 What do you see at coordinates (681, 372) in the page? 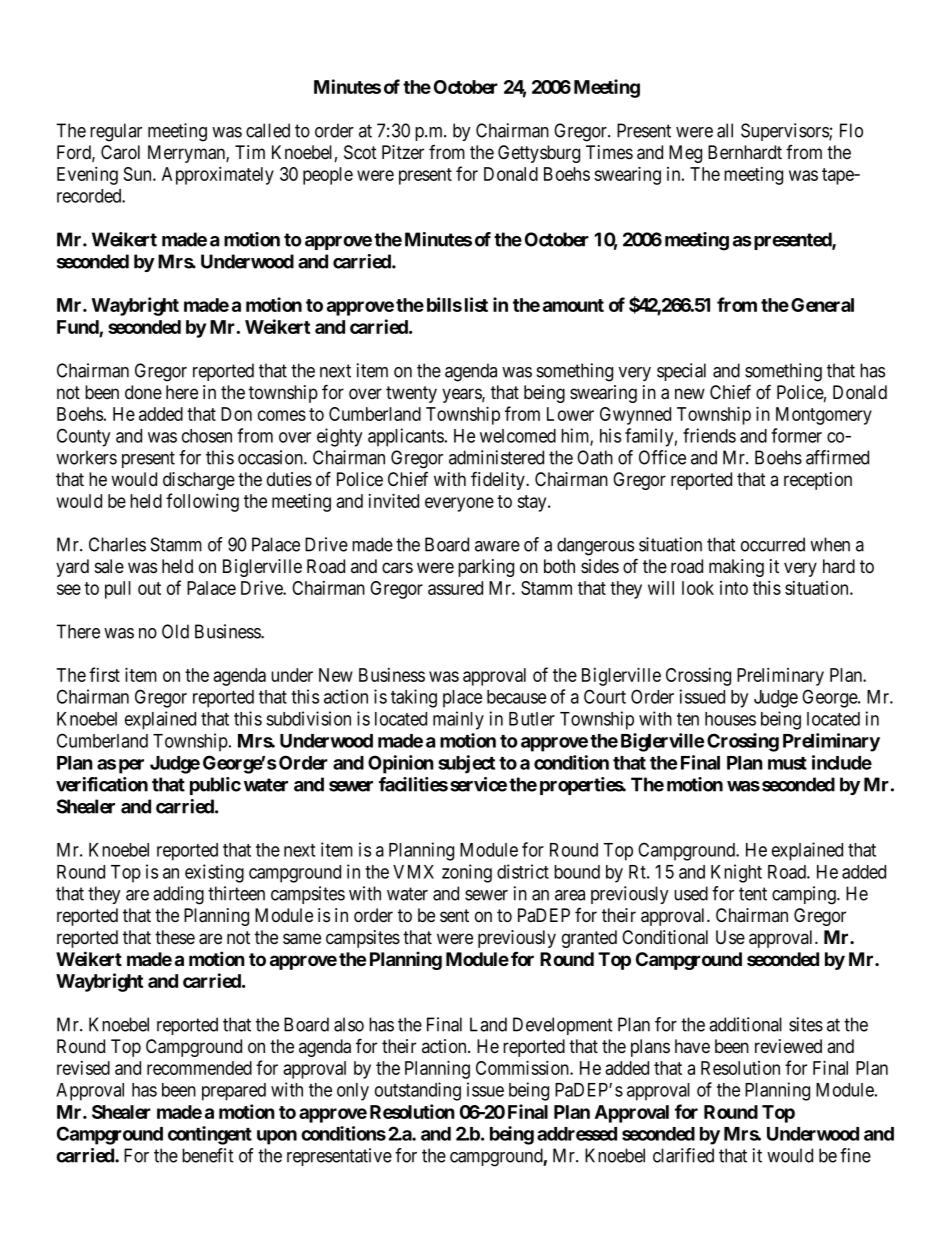
I see `special` at bounding box center [681, 372].
